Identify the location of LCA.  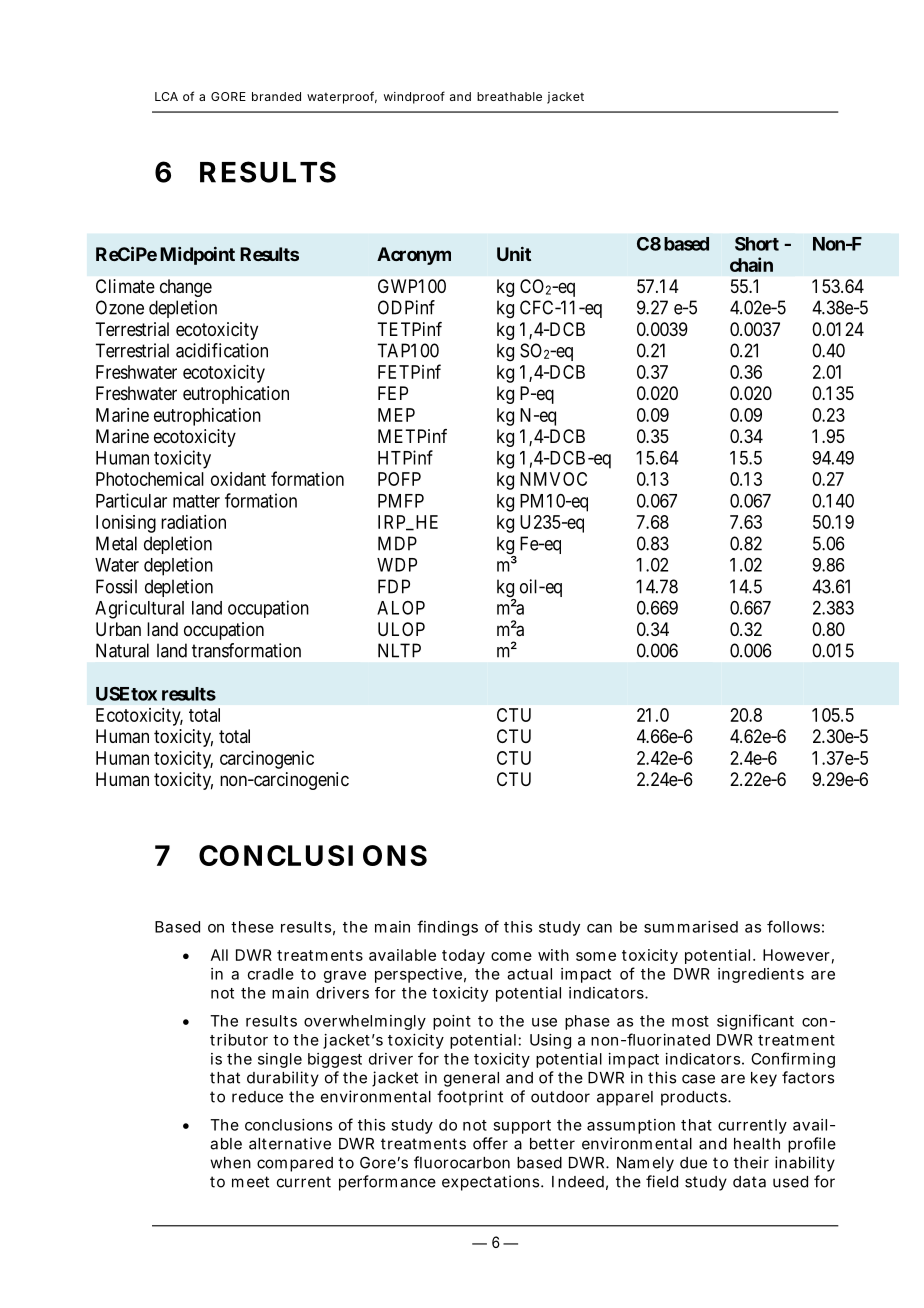
(166, 96).
